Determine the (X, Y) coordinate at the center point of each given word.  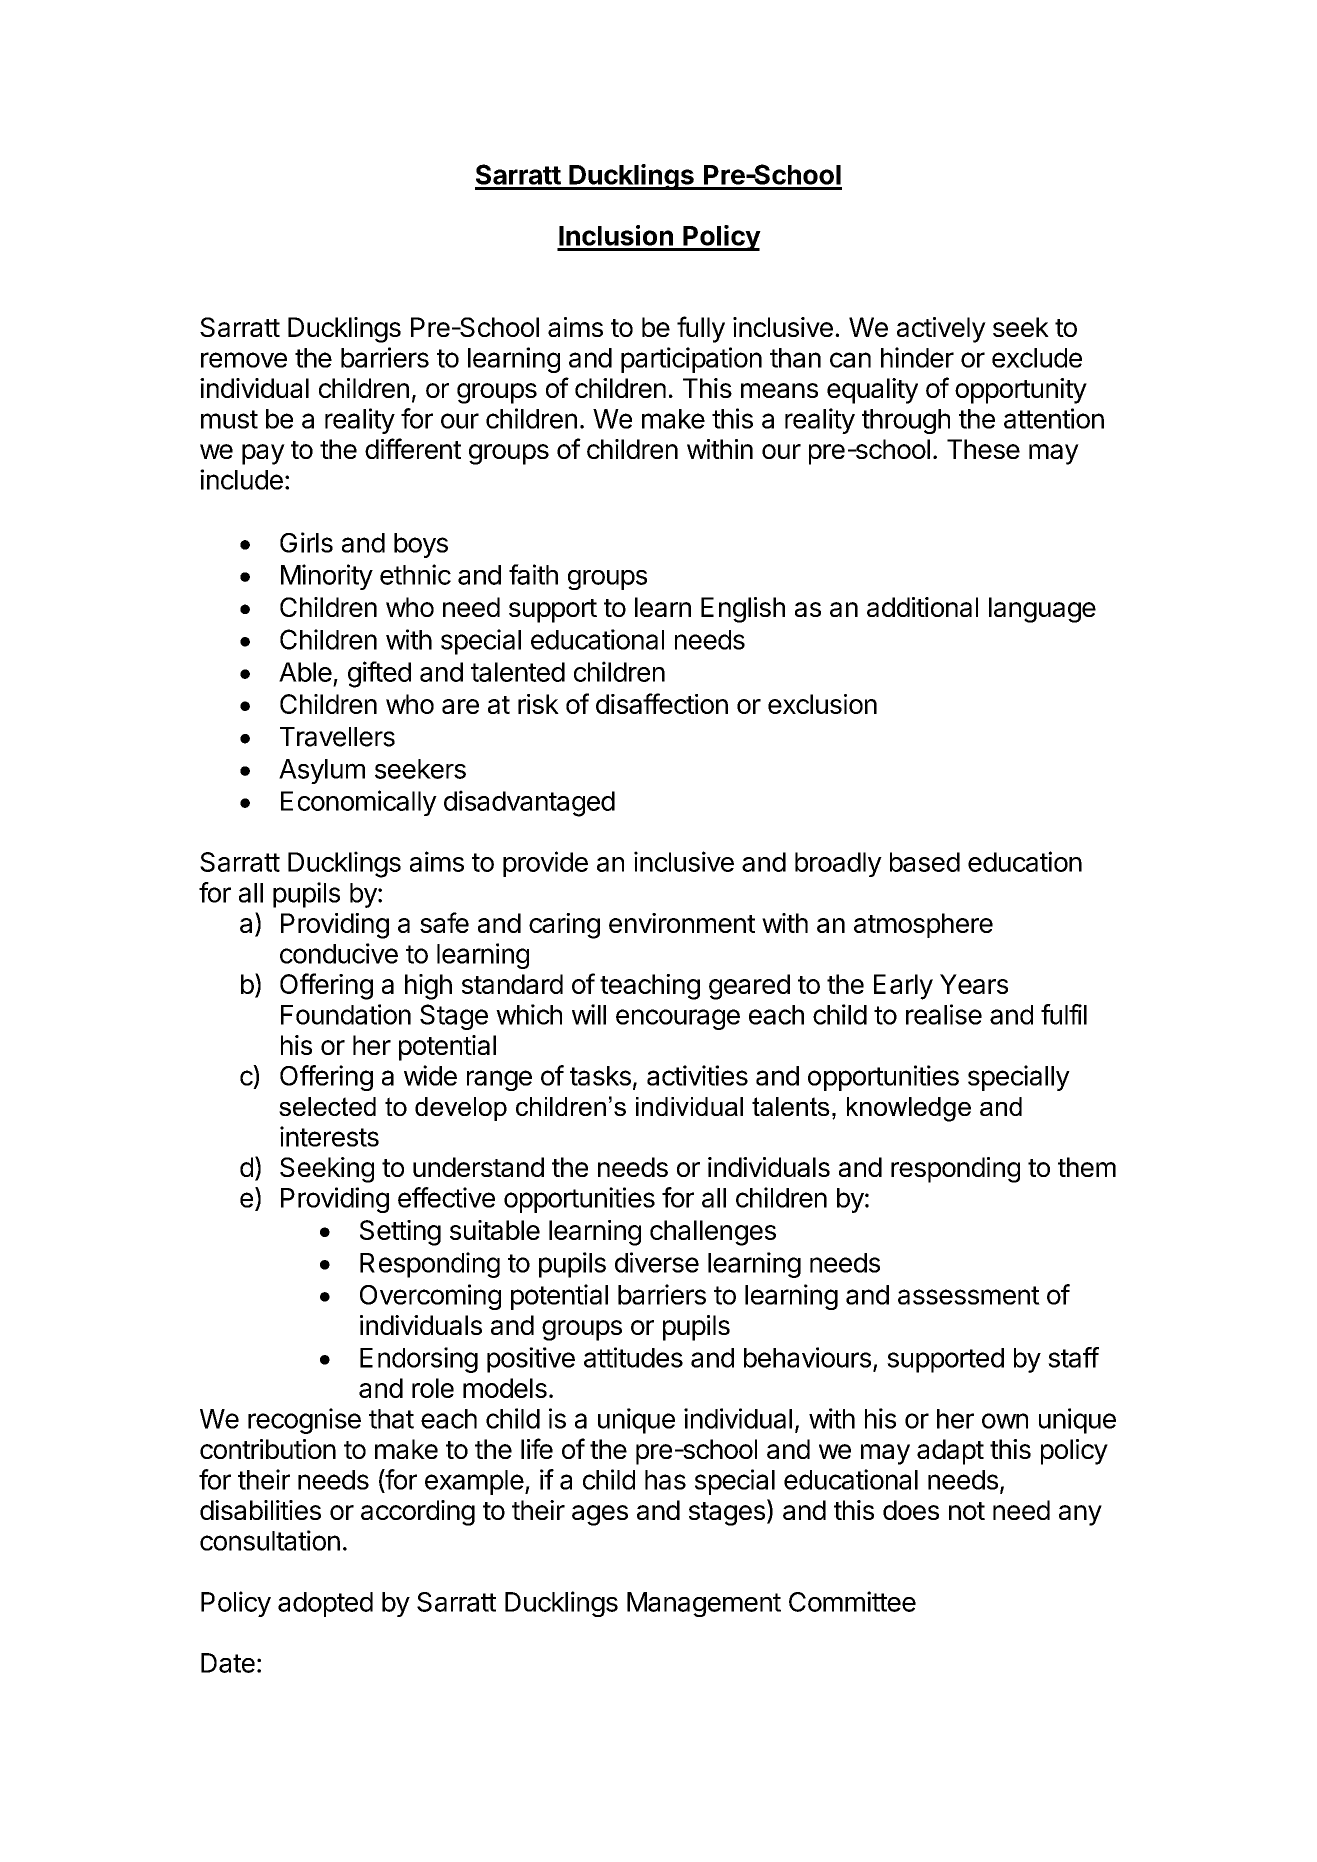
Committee (852, 1601)
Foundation (346, 1014)
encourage (678, 1019)
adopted (325, 1604)
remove (244, 360)
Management (704, 1604)
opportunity (1021, 391)
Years (974, 984)
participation (691, 360)
